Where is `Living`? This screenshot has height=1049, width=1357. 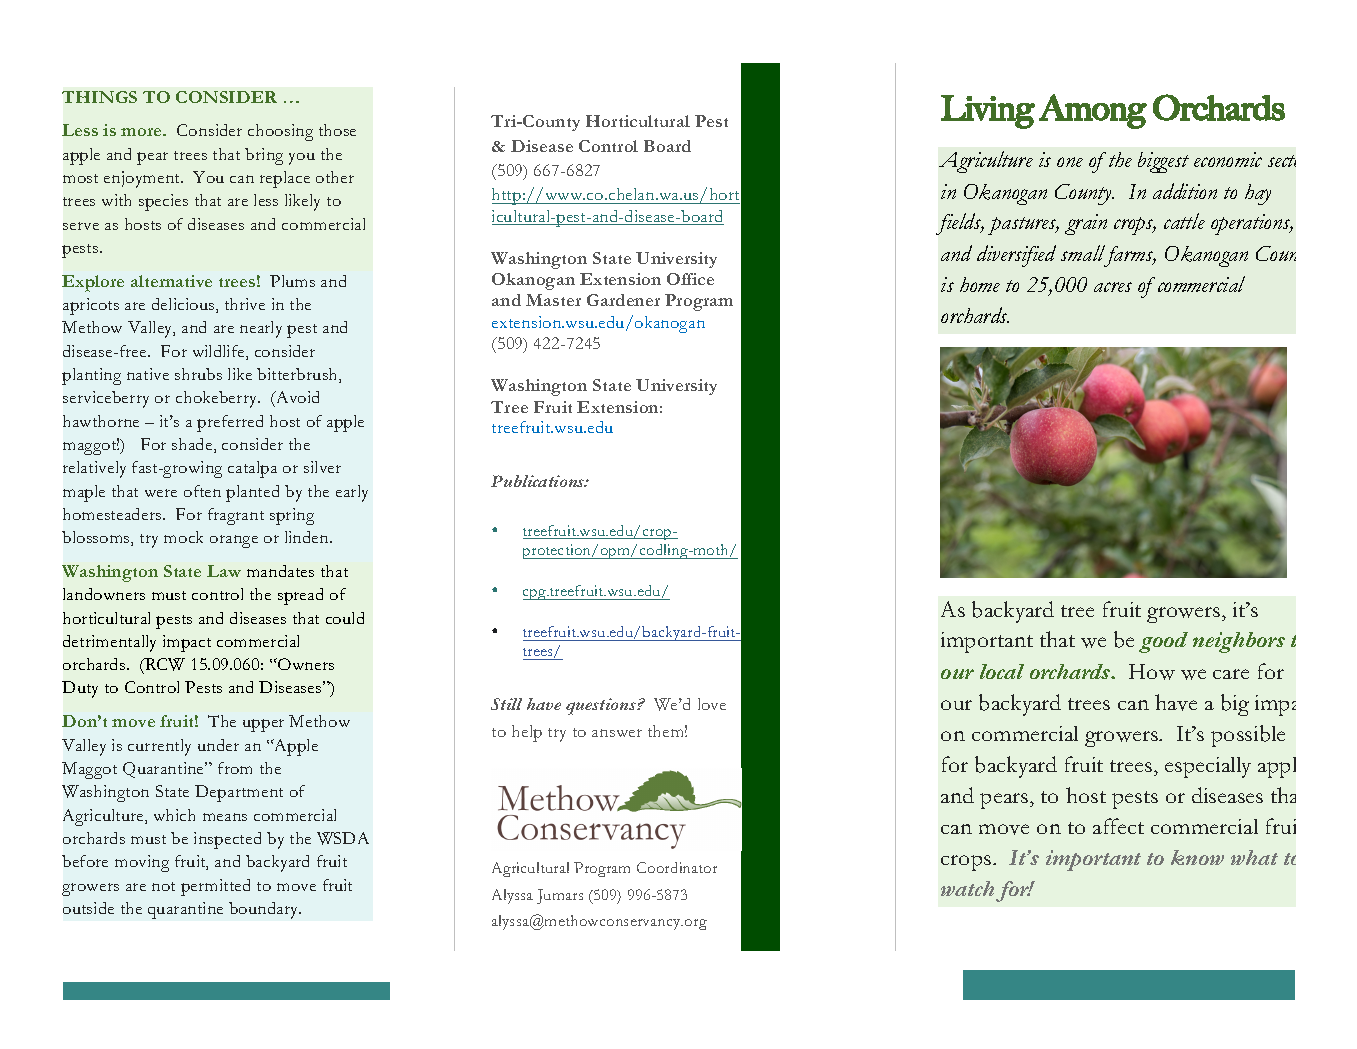
Living is located at coordinates (988, 112).
